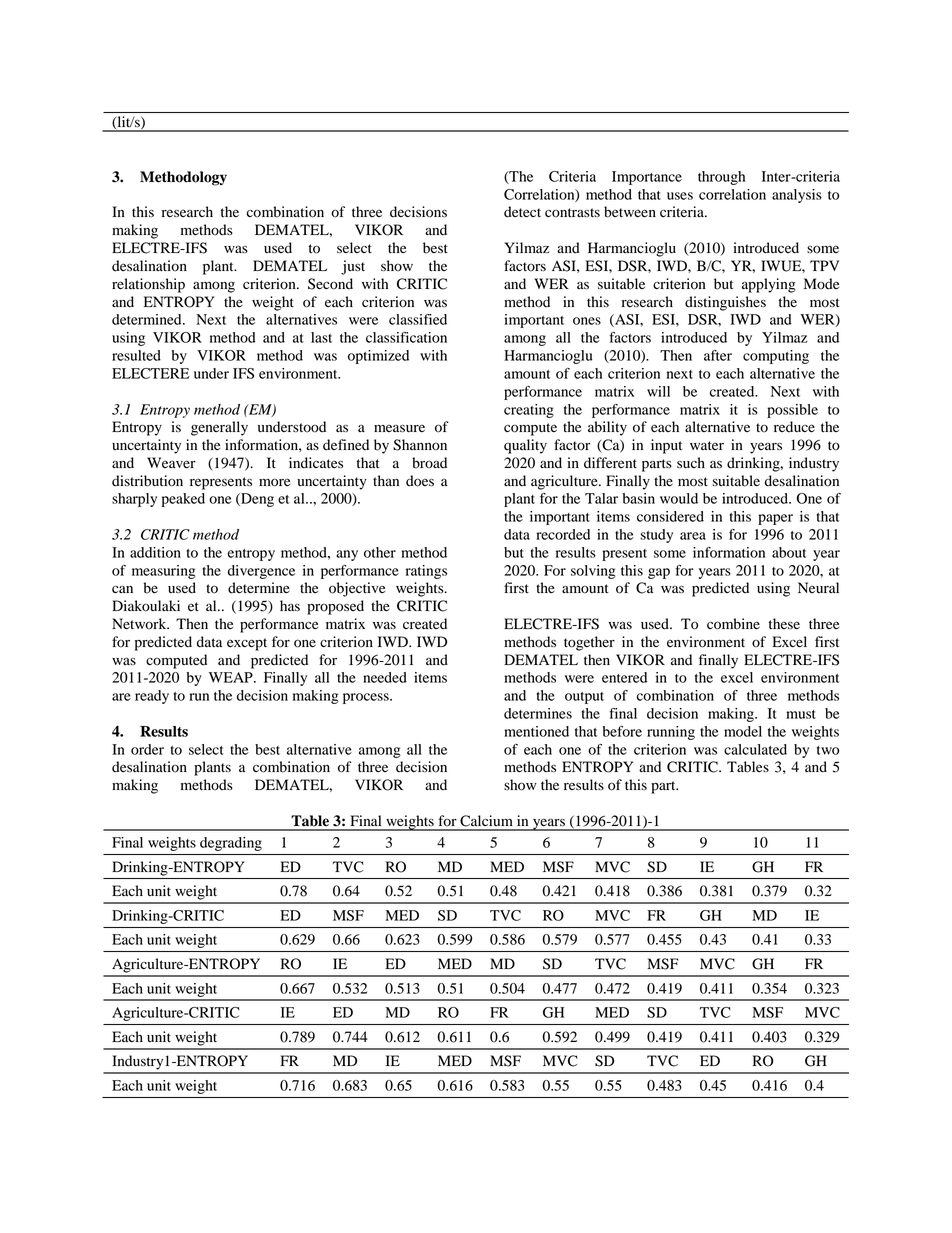 The height and width of the screenshot is (1233, 952). What do you see at coordinates (718, 355) in the screenshot?
I see `after` at bounding box center [718, 355].
